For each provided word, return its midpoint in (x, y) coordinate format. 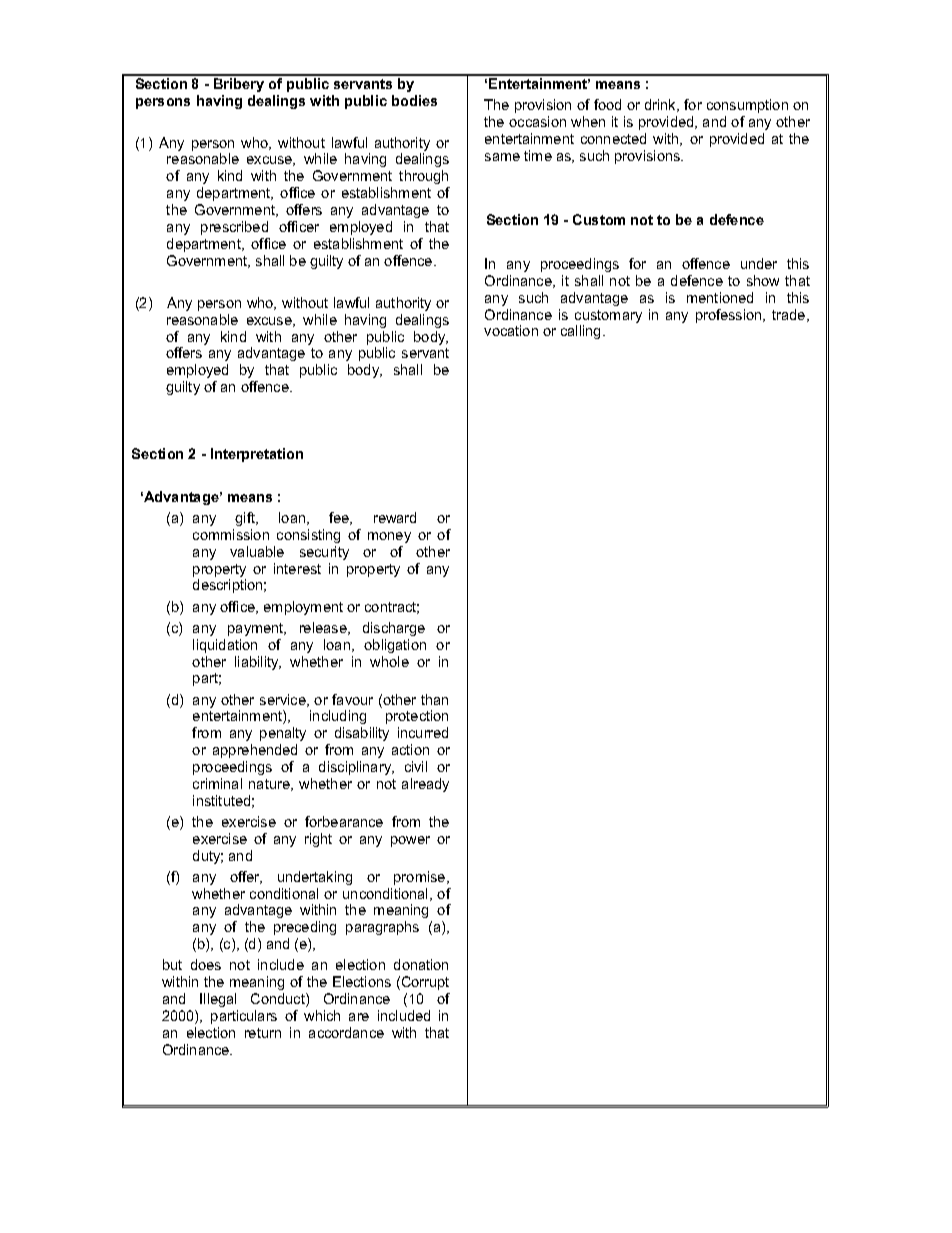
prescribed (234, 228)
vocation (511, 330)
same (502, 157)
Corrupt (425, 983)
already (425, 785)
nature (270, 785)
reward (395, 517)
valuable (257, 551)
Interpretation (257, 455)
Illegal (218, 1000)
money (389, 537)
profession (730, 316)
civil (416, 766)
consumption (747, 106)
